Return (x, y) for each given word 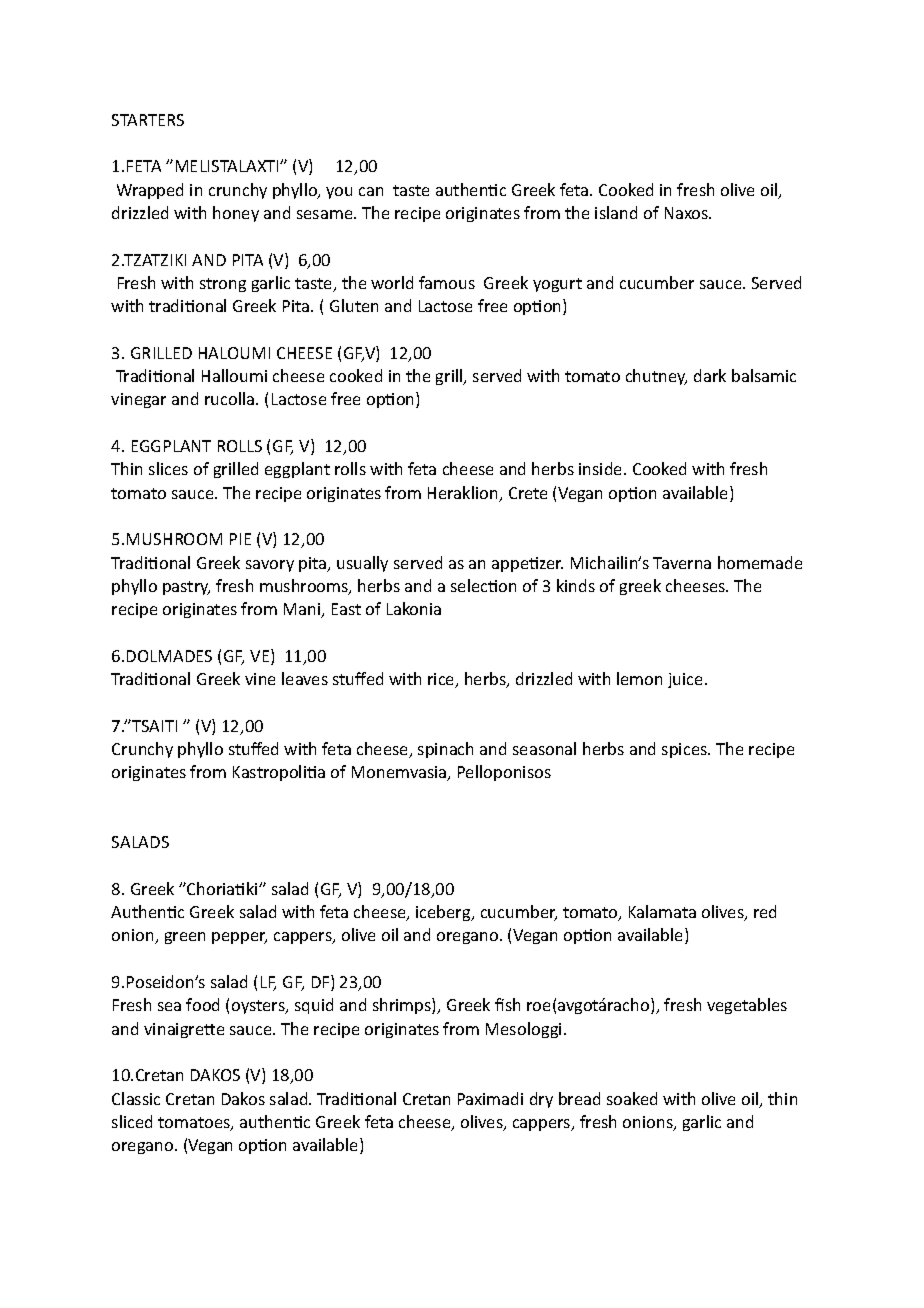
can (371, 191)
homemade (760, 562)
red (765, 911)
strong (223, 285)
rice (442, 680)
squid (314, 1006)
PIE (240, 539)
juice (687, 680)
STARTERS (148, 120)
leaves (305, 678)
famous (447, 282)
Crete (528, 493)
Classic (136, 1098)
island (616, 212)
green (185, 938)
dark (710, 375)
